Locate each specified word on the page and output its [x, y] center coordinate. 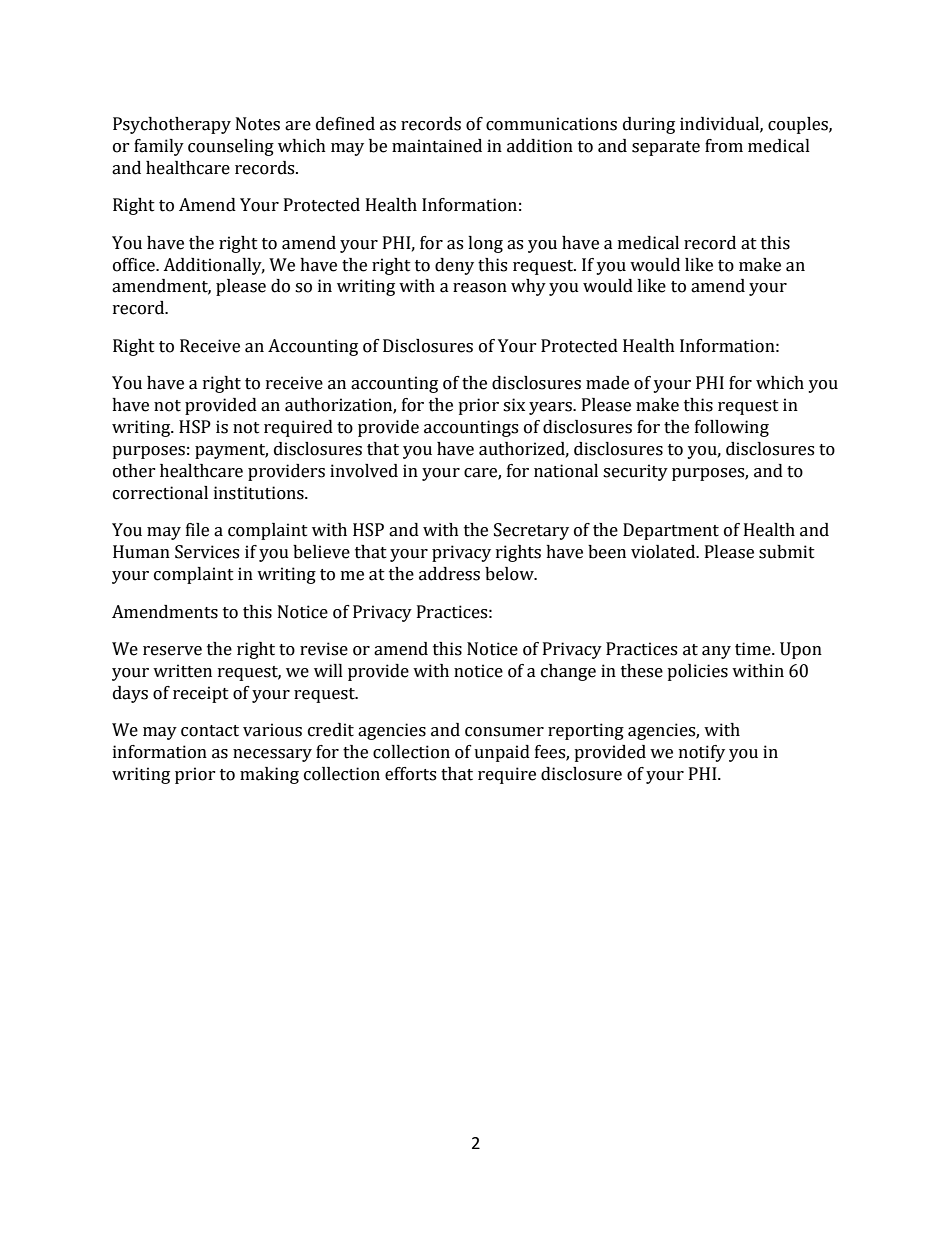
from [724, 146]
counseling [231, 147]
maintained [437, 146]
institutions [260, 493]
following [732, 428]
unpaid [502, 753]
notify [702, 753]
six [514, 405]
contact [210, 731]
